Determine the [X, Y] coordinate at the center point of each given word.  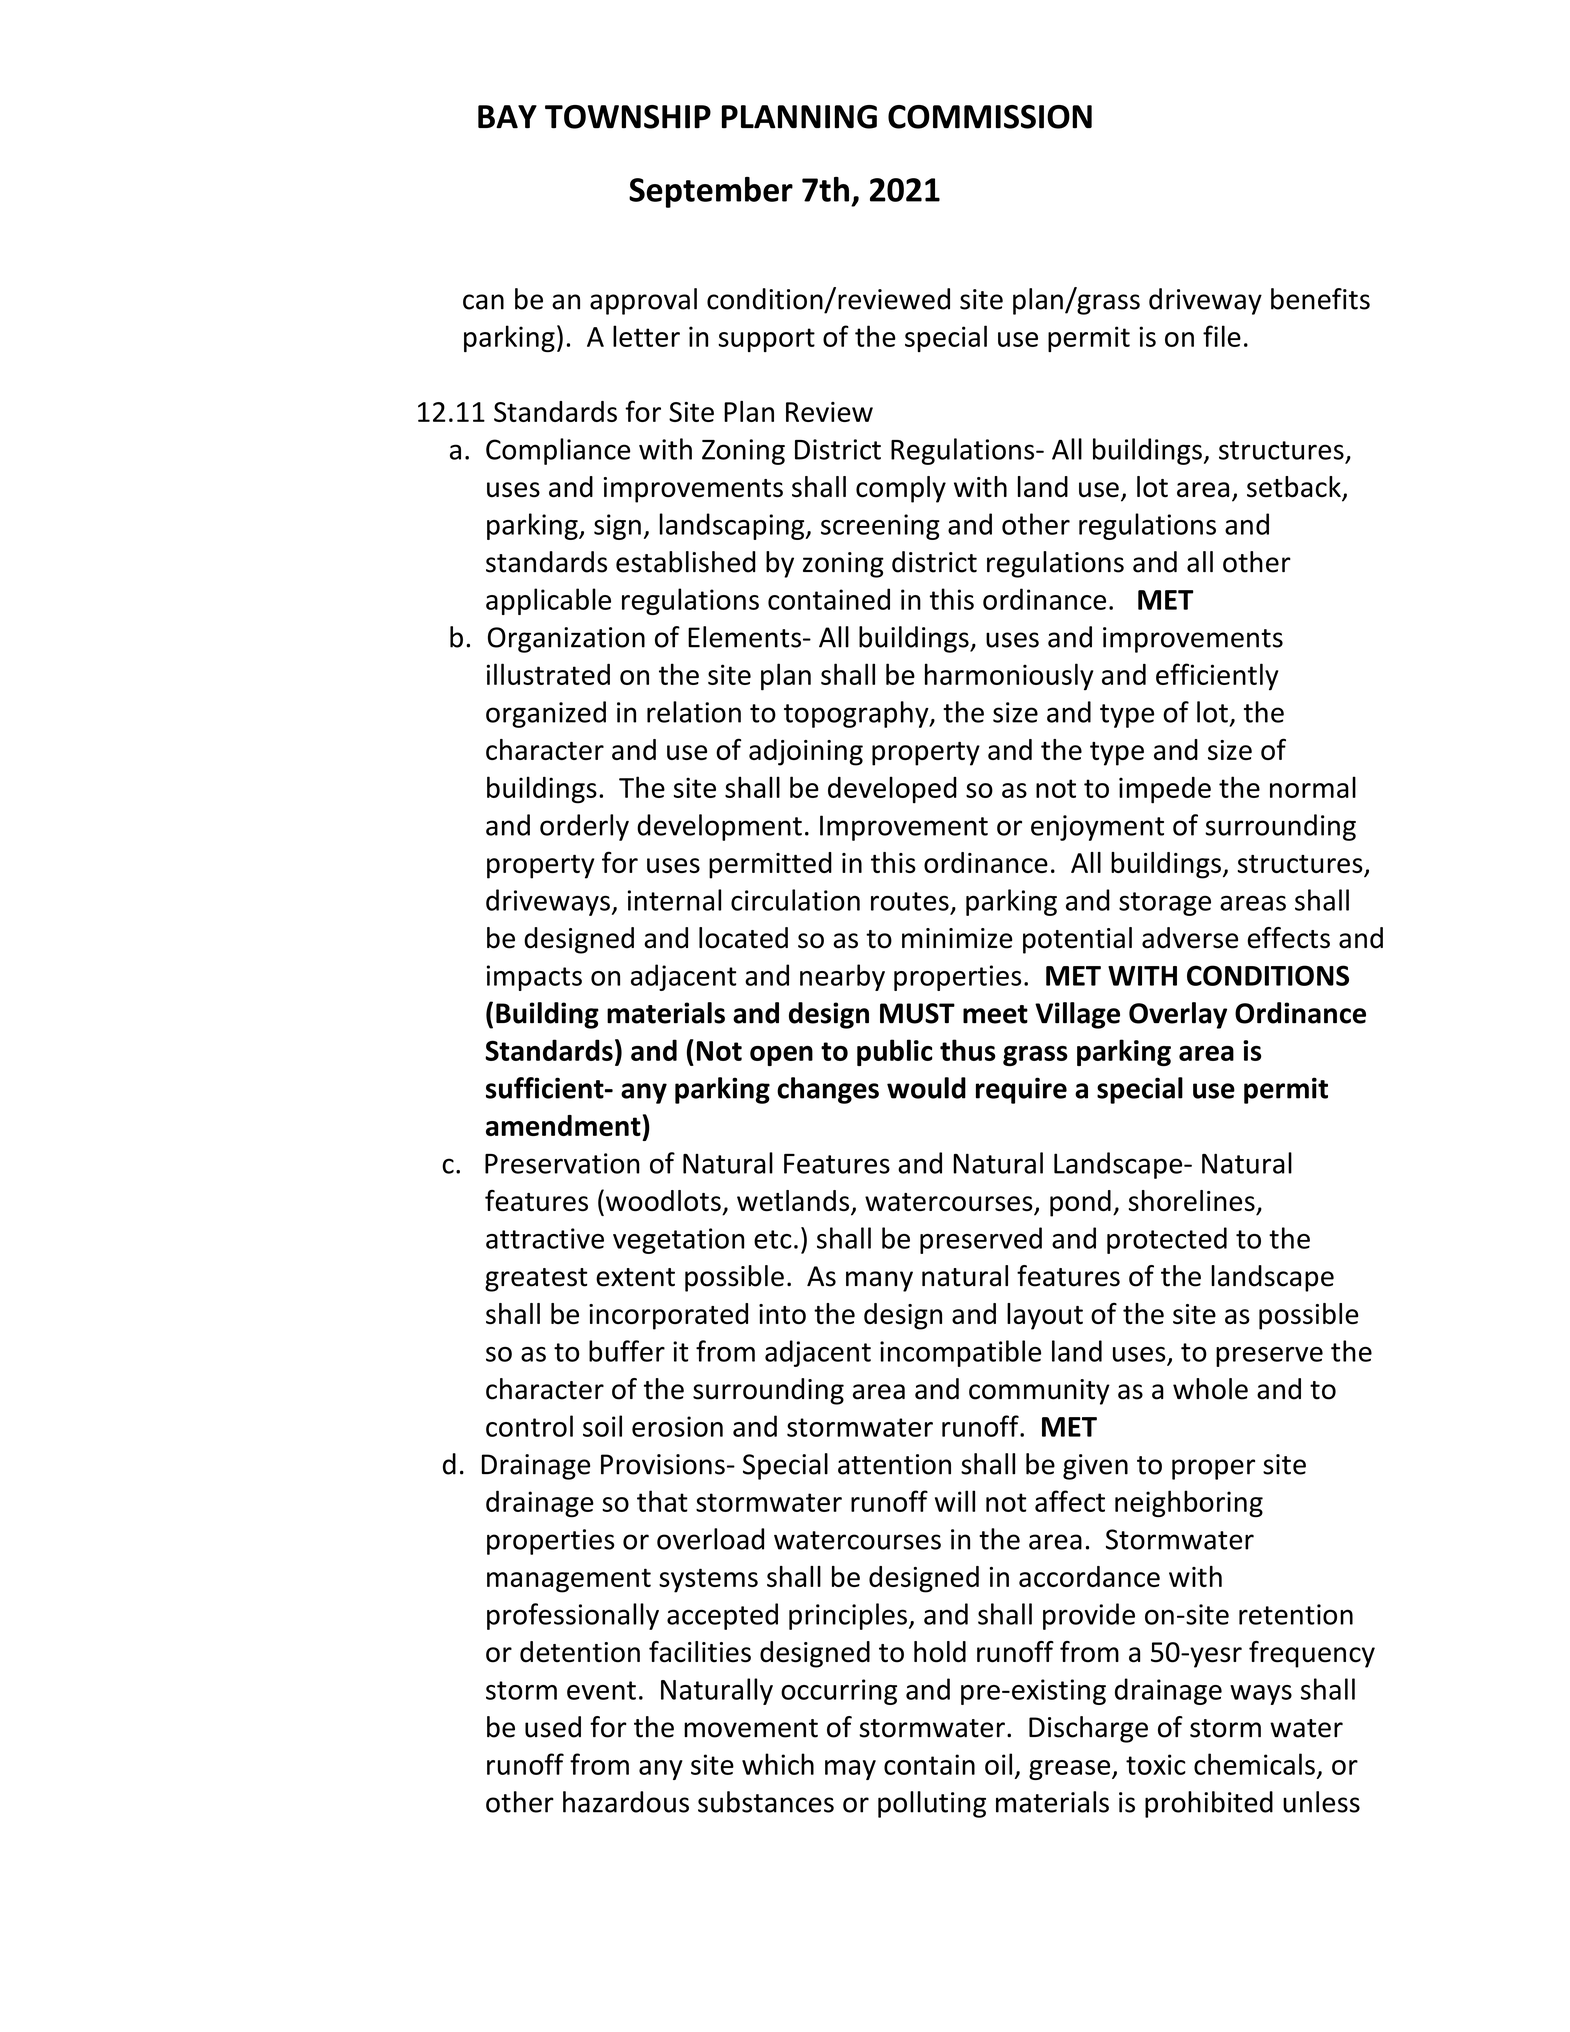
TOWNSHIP [628, 117]
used [553, 1727]
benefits [1320, 299]
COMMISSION [990, 117]
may [850, 1770]
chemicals [1254, 1764]
